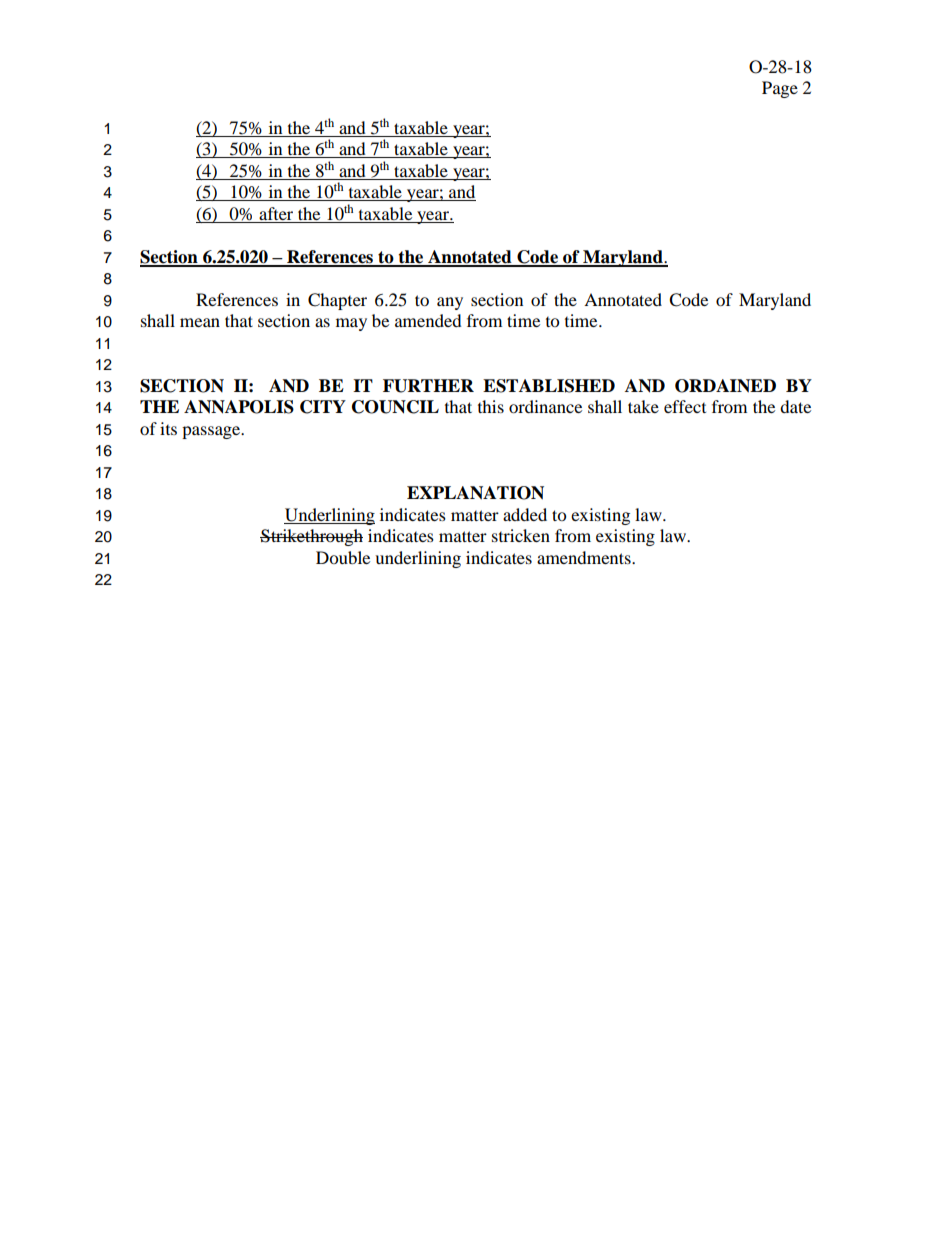  I want to click on amendments, so click(585, 557).
